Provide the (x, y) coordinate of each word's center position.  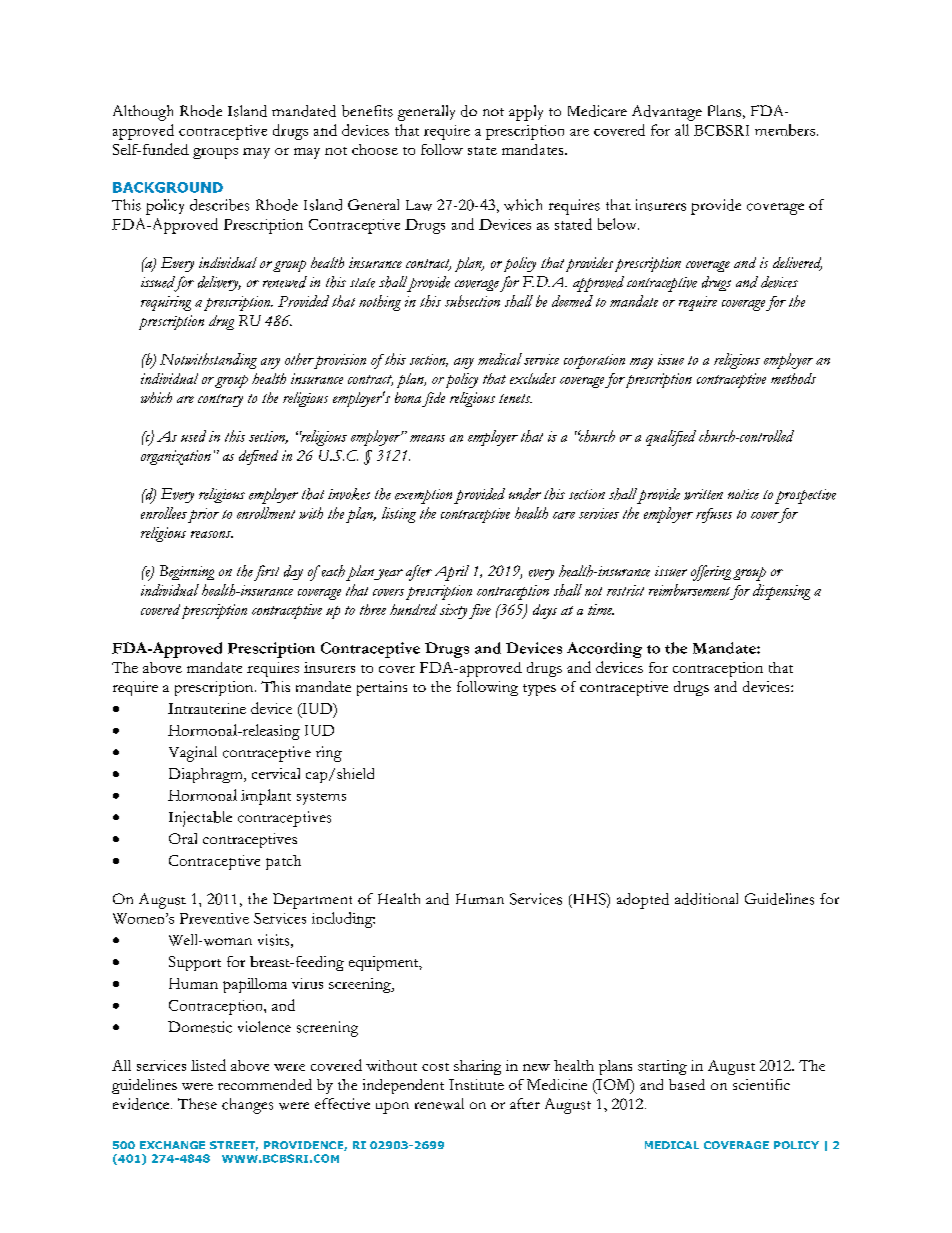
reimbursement (689, 590)
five (480, 611)
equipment (385, 963)
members (786, 130)
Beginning (187, 572)
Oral (183, 838)
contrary (220, 400)
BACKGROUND (168, 187)
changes (247, 1106)
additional (706, 899)
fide (433, 399)
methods (793, 378)
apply (526, 113)
